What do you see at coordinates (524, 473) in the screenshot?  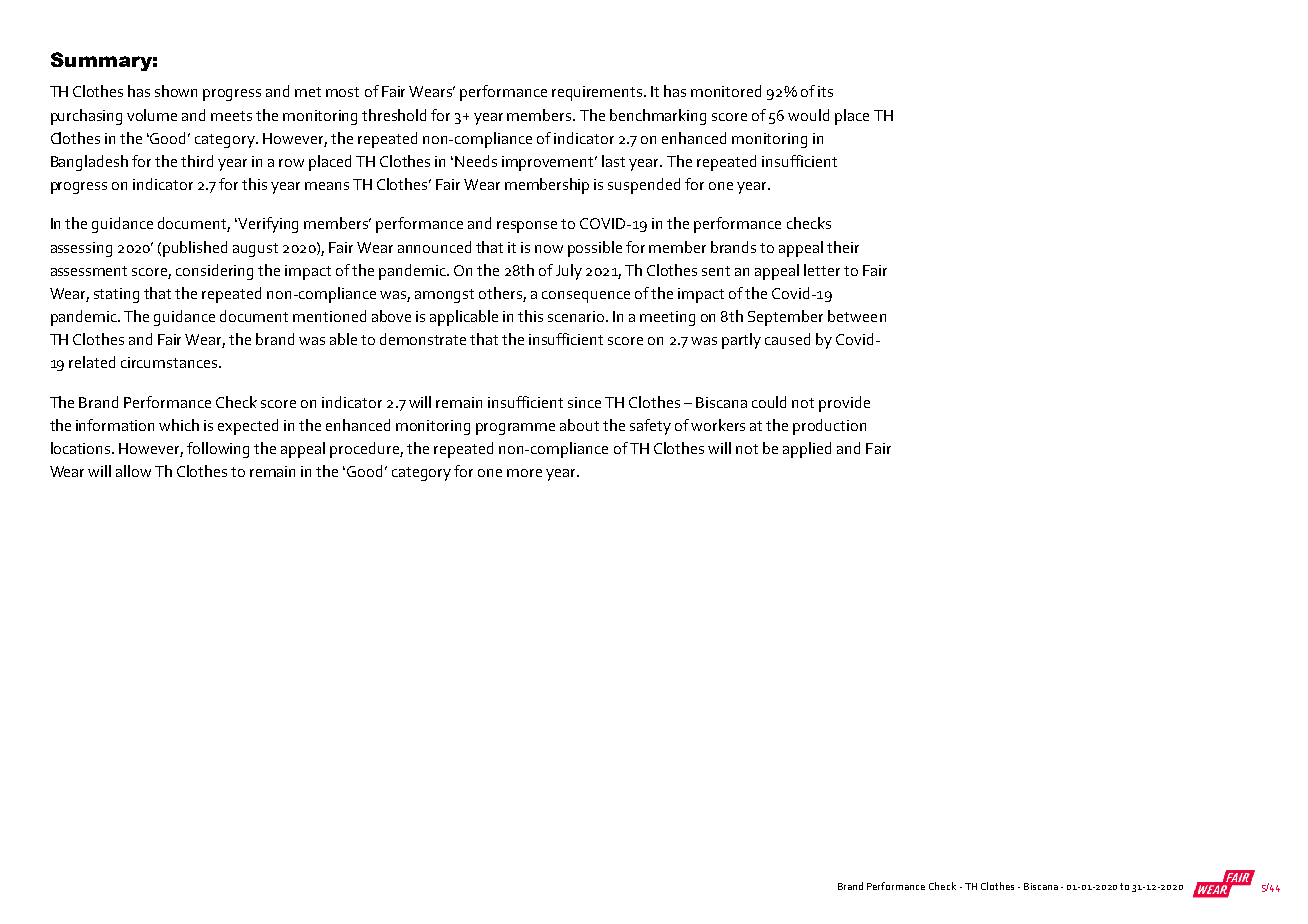 I see `more` at bounding box center [524, 473].
